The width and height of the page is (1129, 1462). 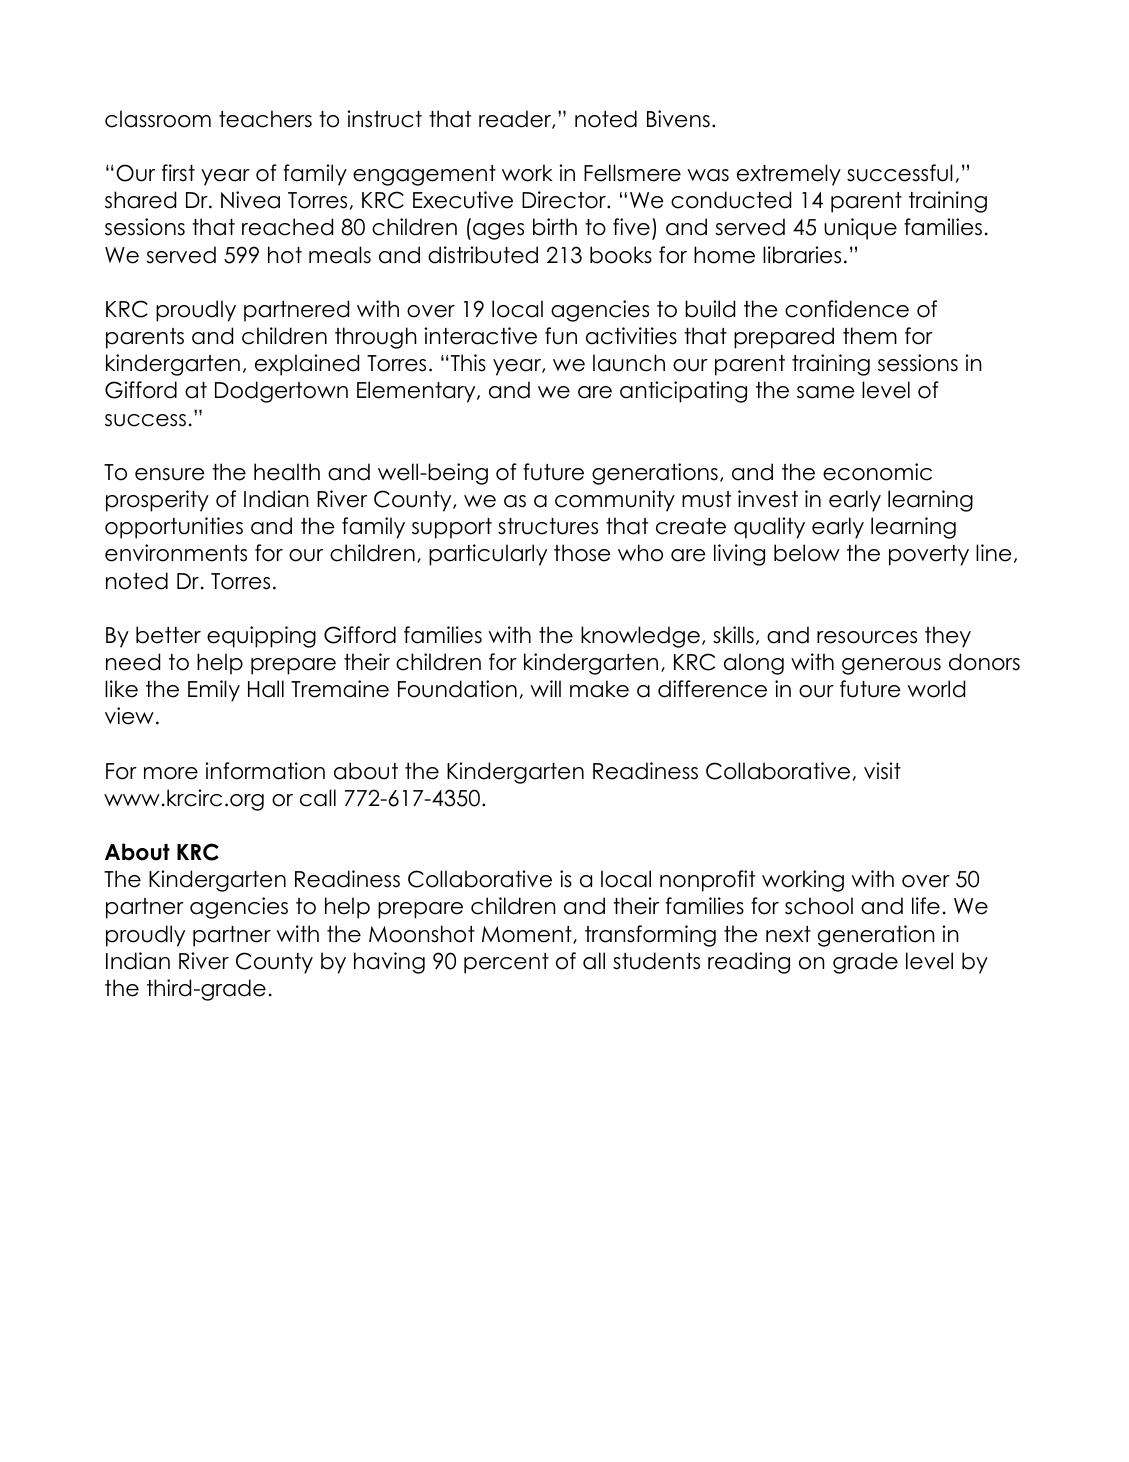 I want to click on Moment, so click(x=528, y=935).
